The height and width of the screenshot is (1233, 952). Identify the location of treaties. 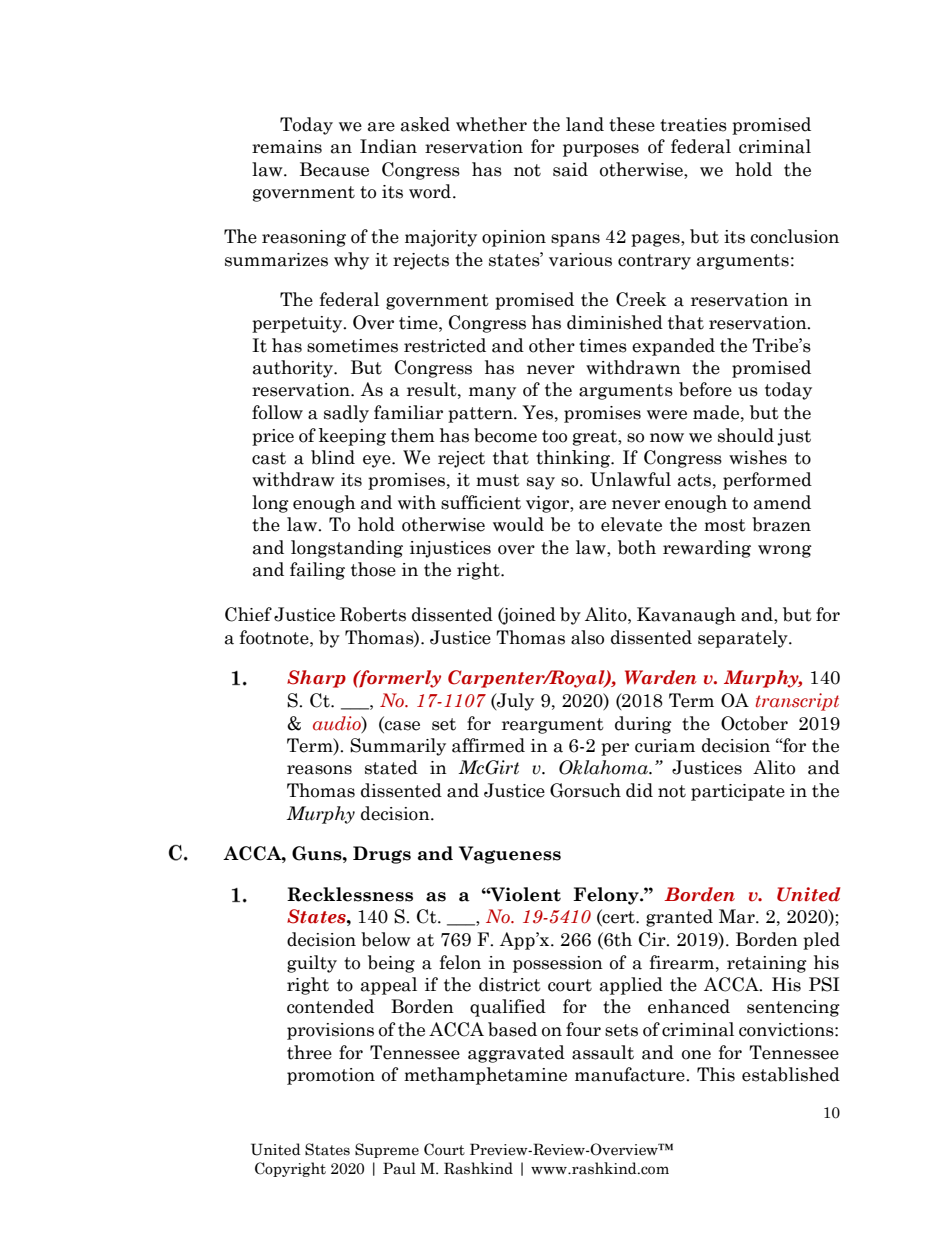
(693, 125).
